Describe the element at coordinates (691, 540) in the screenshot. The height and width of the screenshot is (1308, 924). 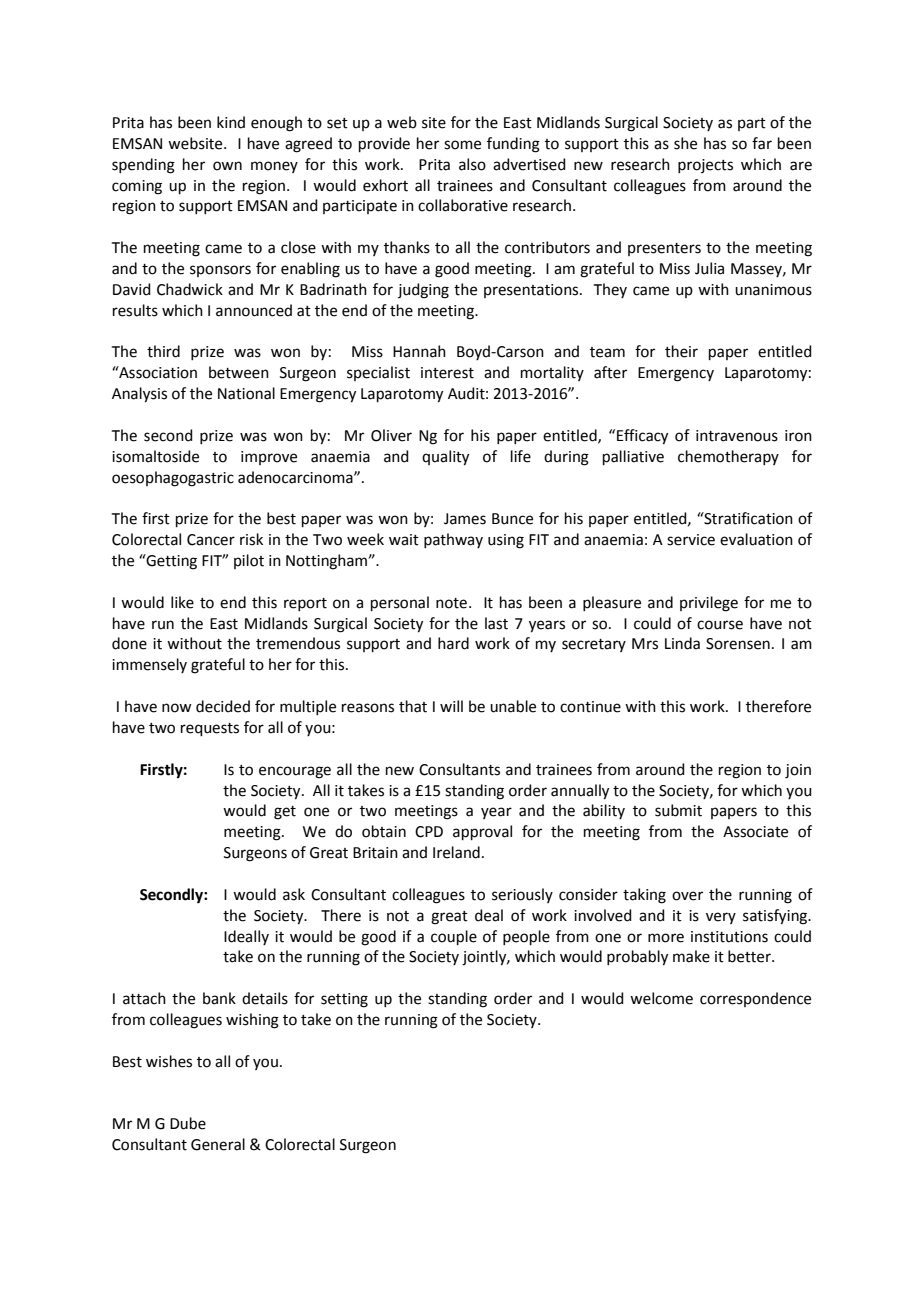
I see `service` at that location.
